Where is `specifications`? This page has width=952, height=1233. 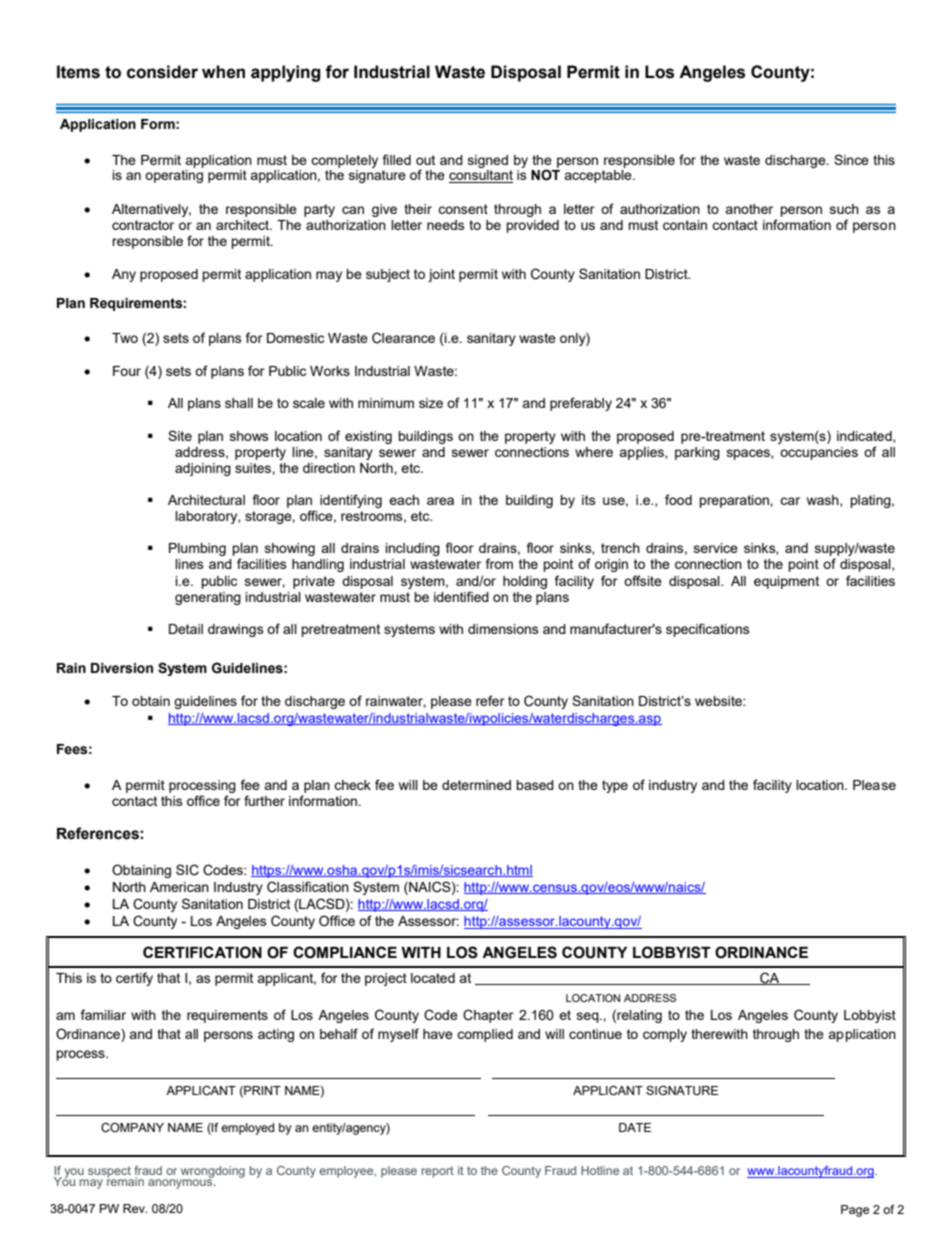 specifications is located at coordinates (708, 630).
